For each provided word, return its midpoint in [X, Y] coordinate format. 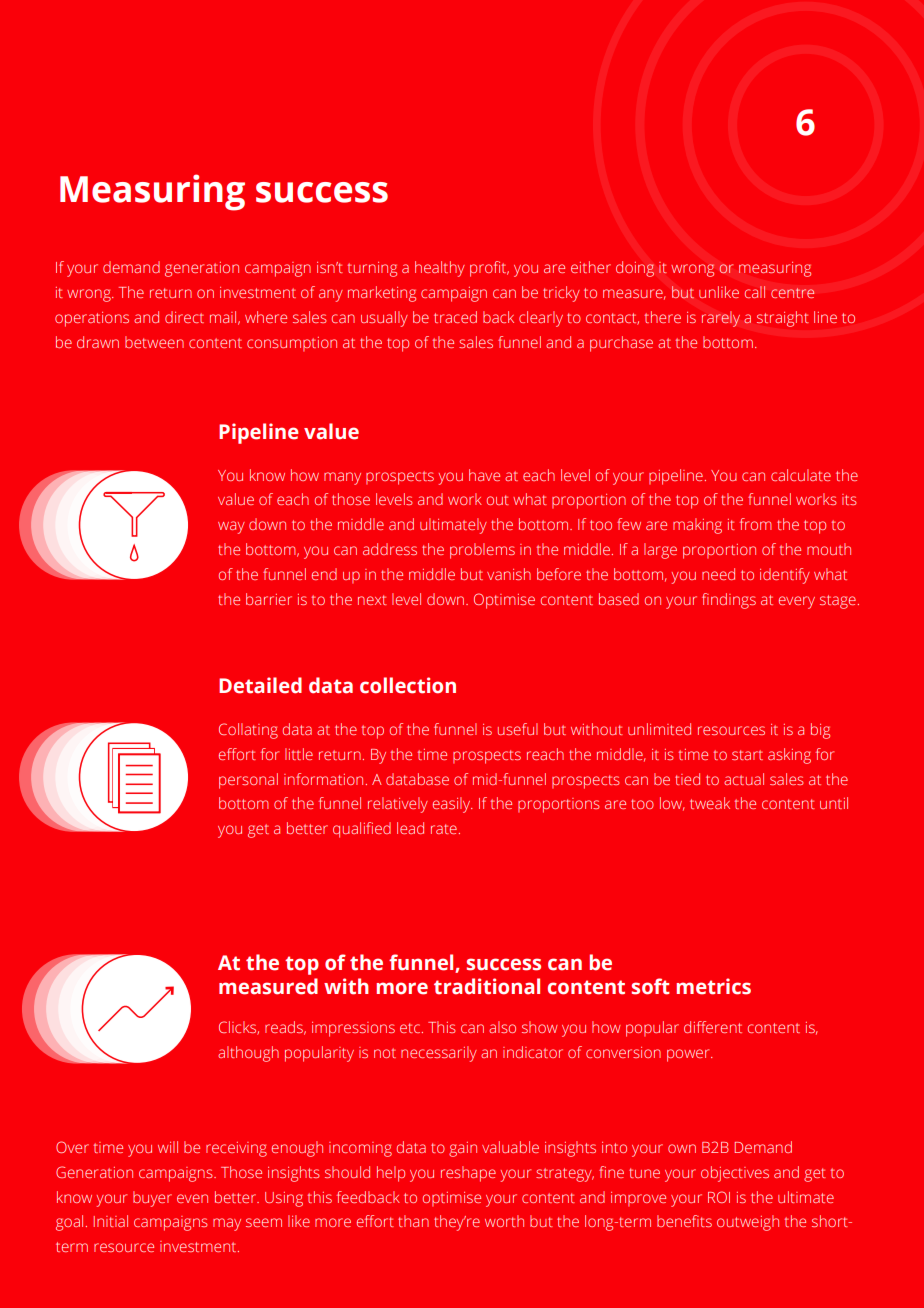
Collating [248, 731]
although [248, 1054]
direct [184, 317]
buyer [152, 1199]
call [755, 292]
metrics [714, 986]
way [231, 527]
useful [518, 729]
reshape [468, 1174]
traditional [487, 986]
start [747, 755]
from [756, 524]
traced [455, 317]
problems [482, 551]
